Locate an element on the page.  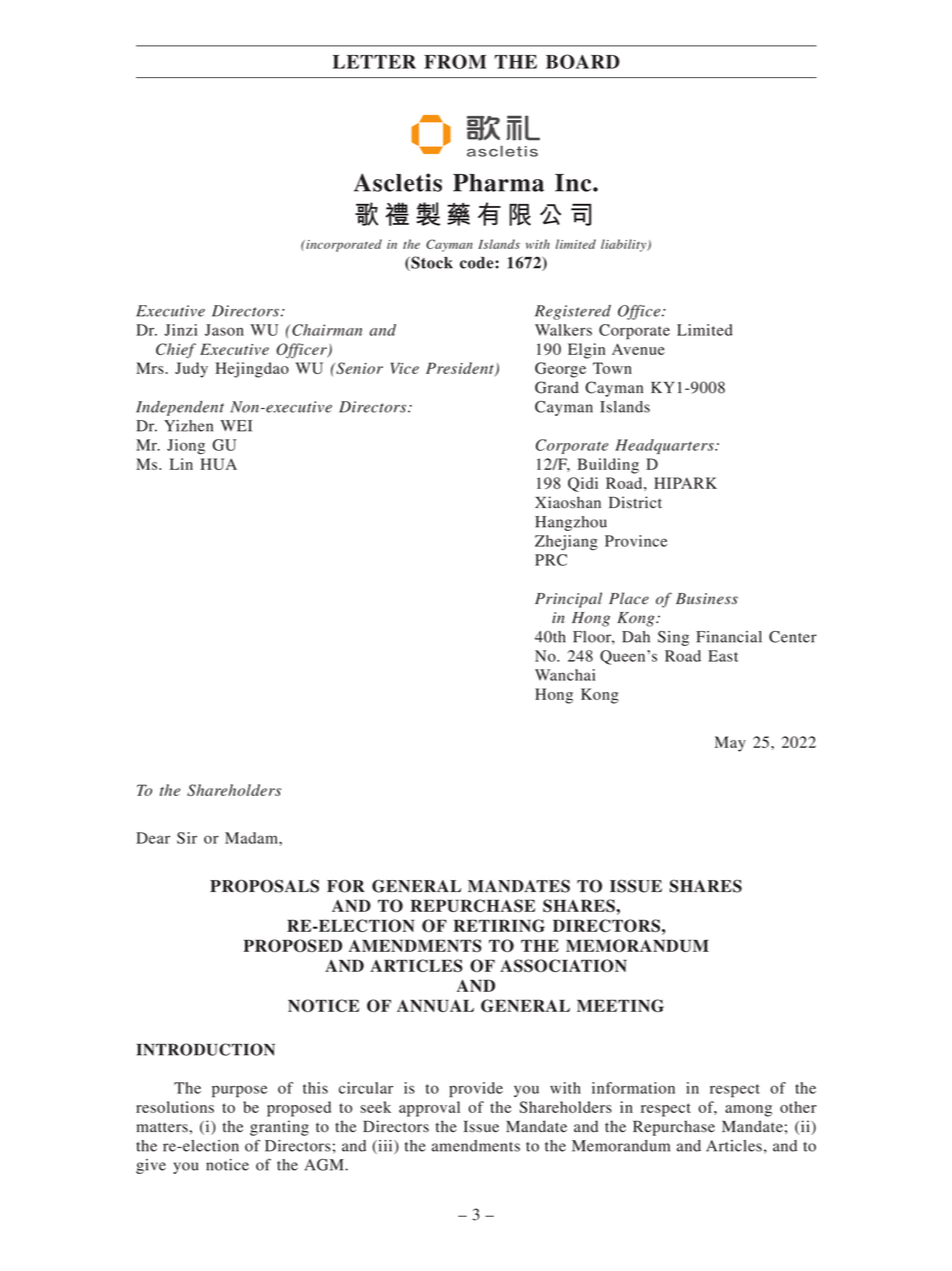
BOARD is located at coordinates (583, 61).
